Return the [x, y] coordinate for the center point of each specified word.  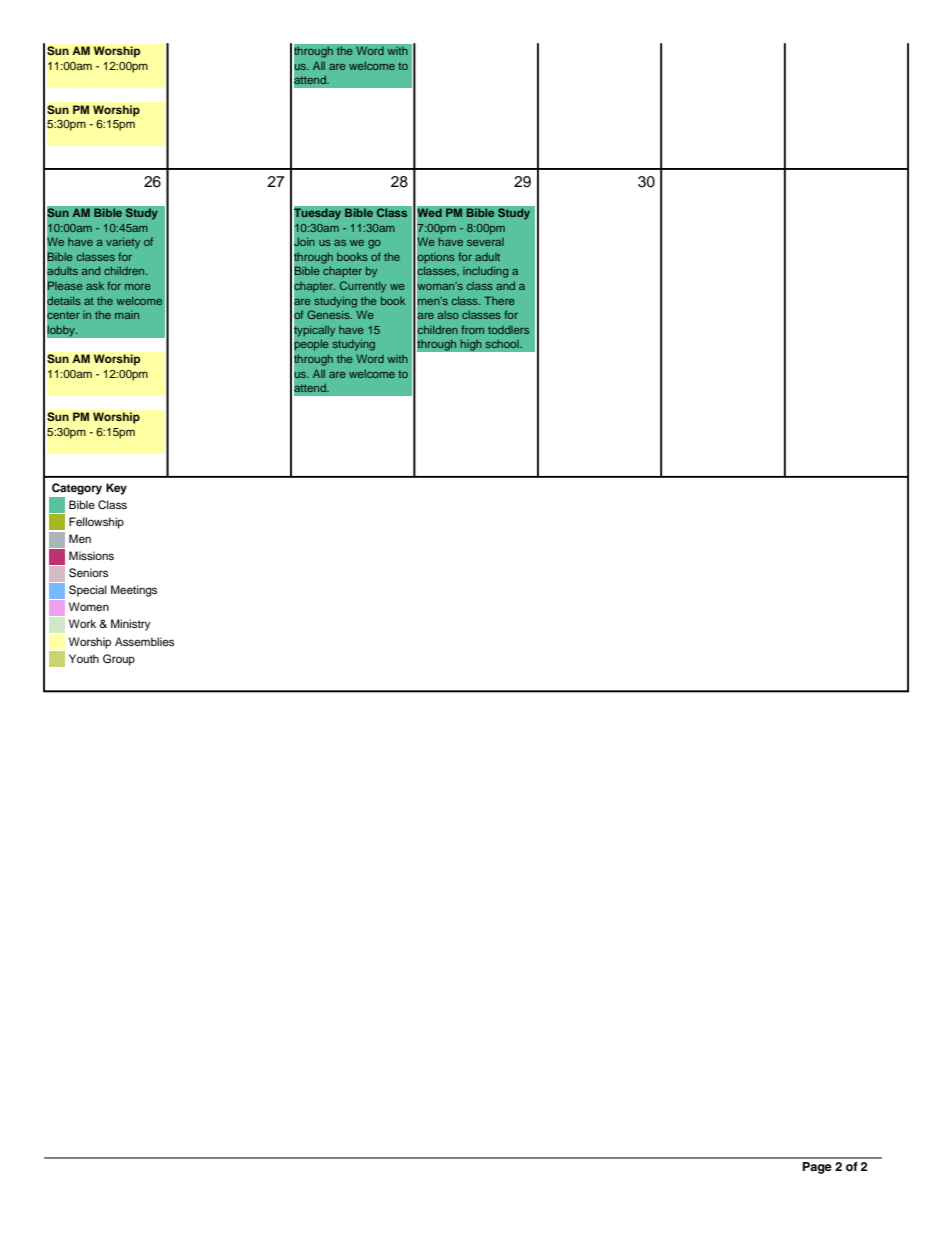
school [503, 344]
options [435, 258]
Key [116, 489]
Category [77, 489]
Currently [363, 287]
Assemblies [144, 641]
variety [123, 243]
